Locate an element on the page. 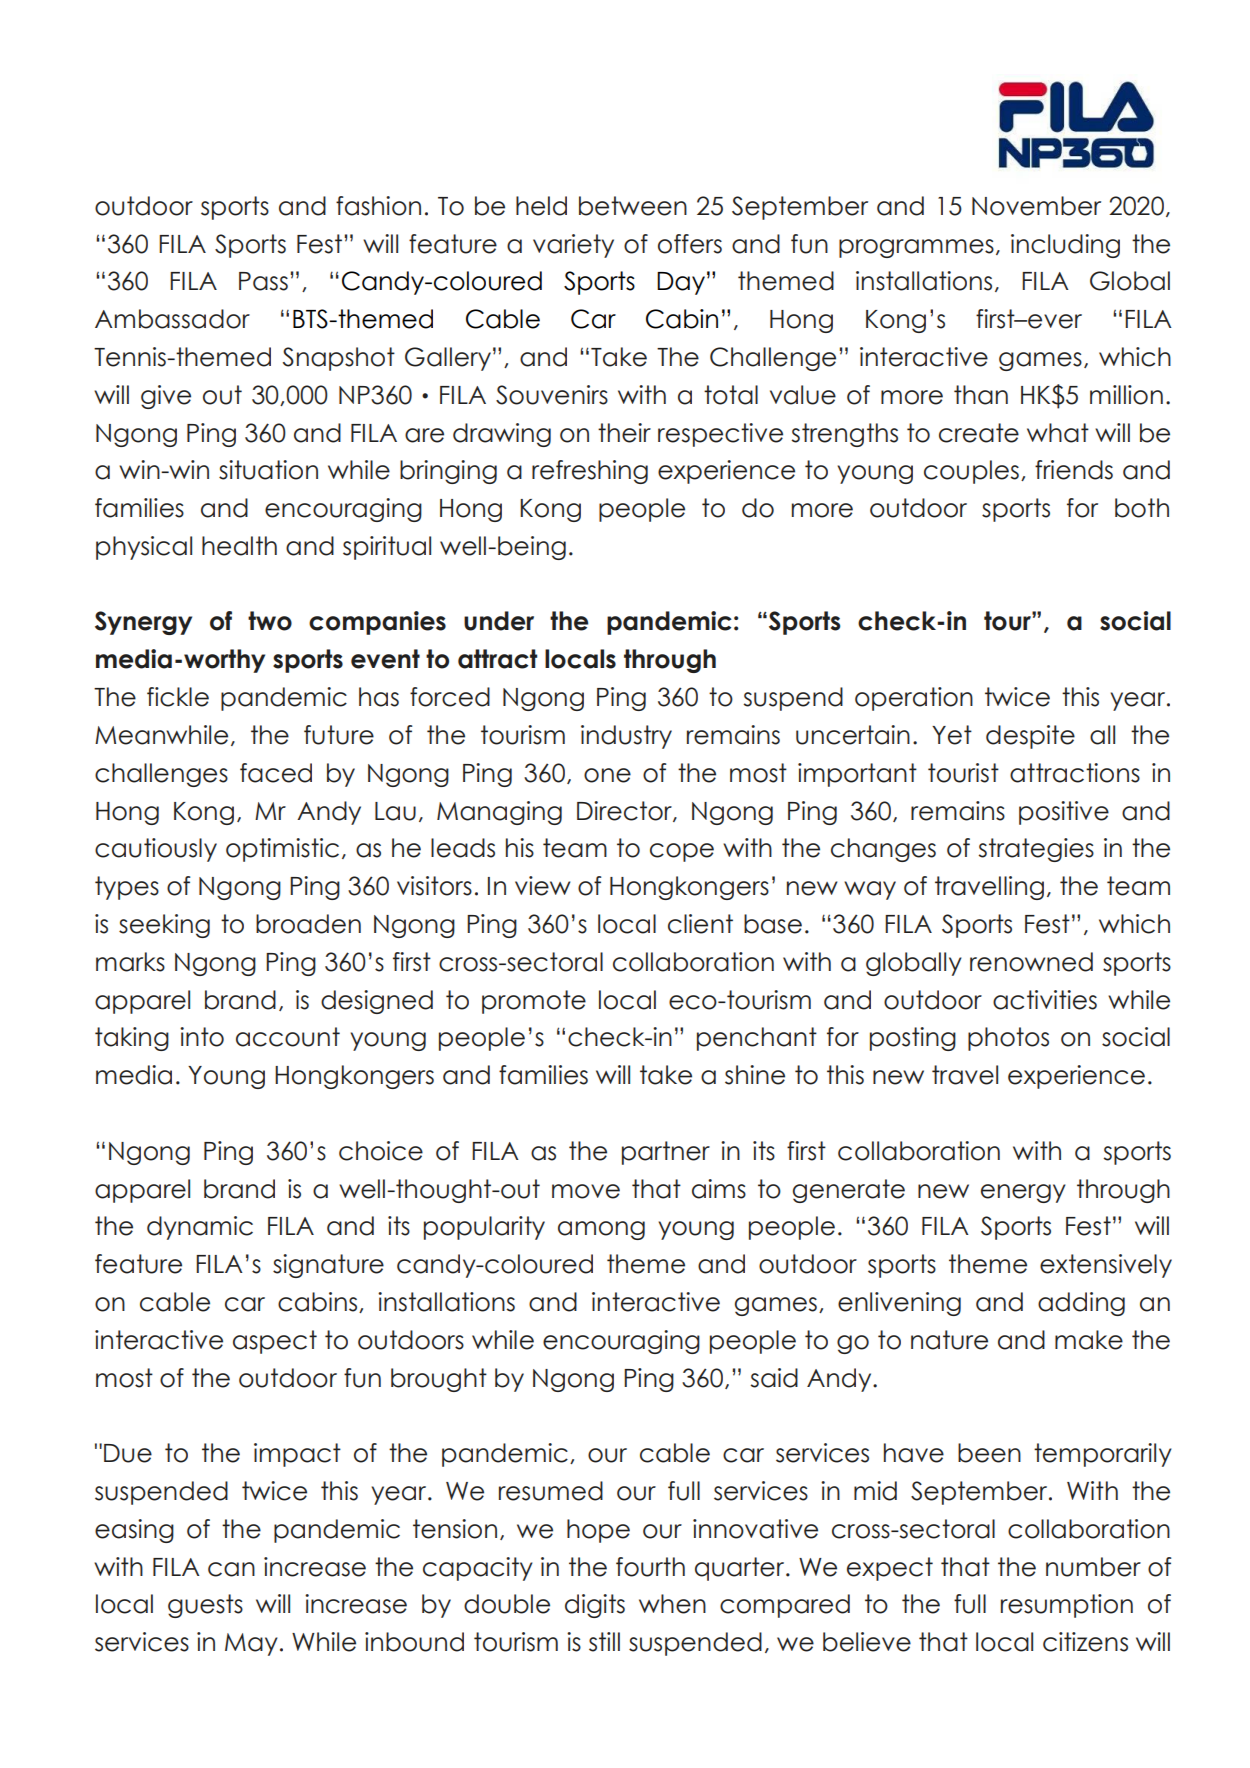 This image has height=1768, width=1250. renowned is located at coordinates (1031, 962).
